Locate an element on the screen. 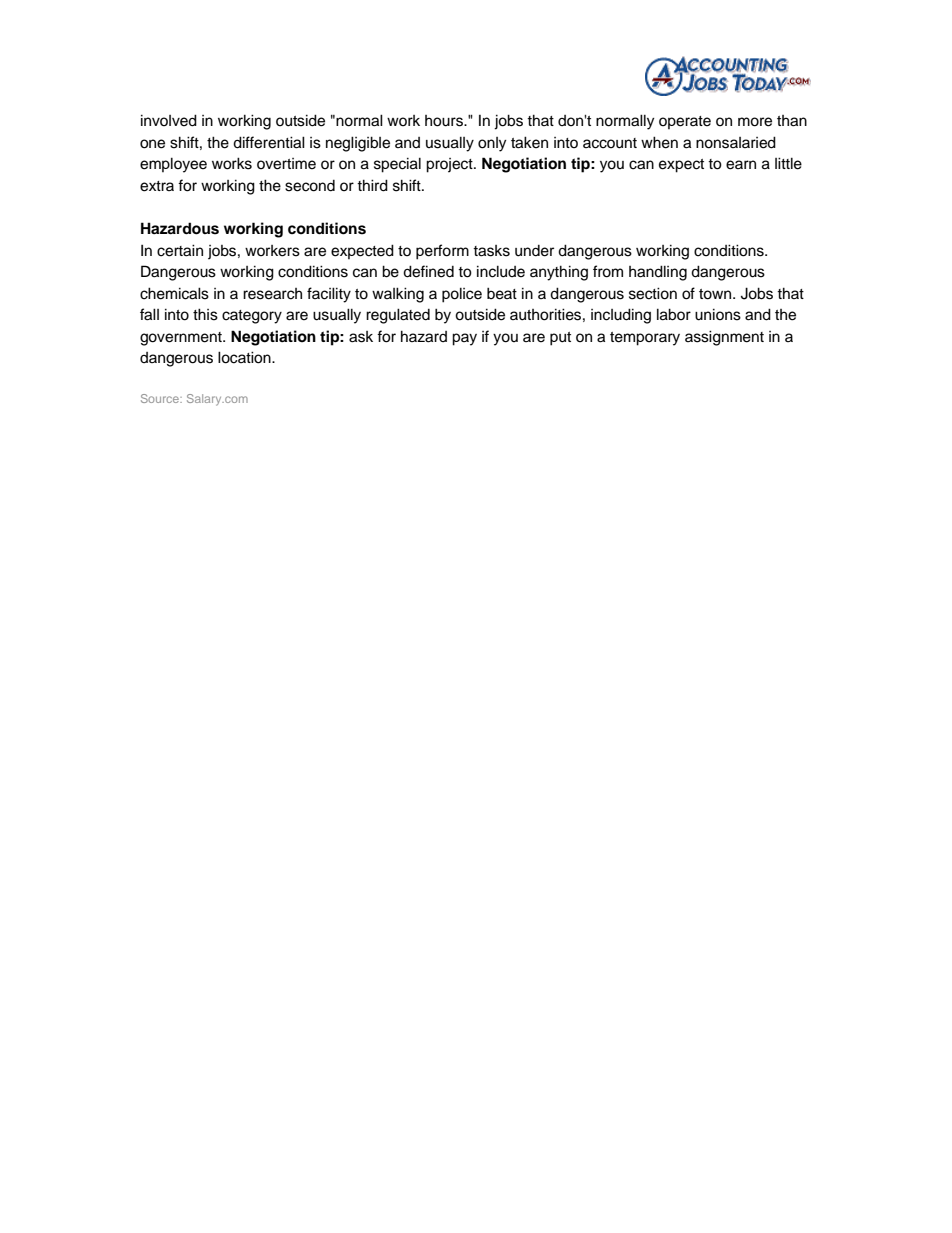 The image size is (952, 1233). operate is located at coordinates (685, 122).
